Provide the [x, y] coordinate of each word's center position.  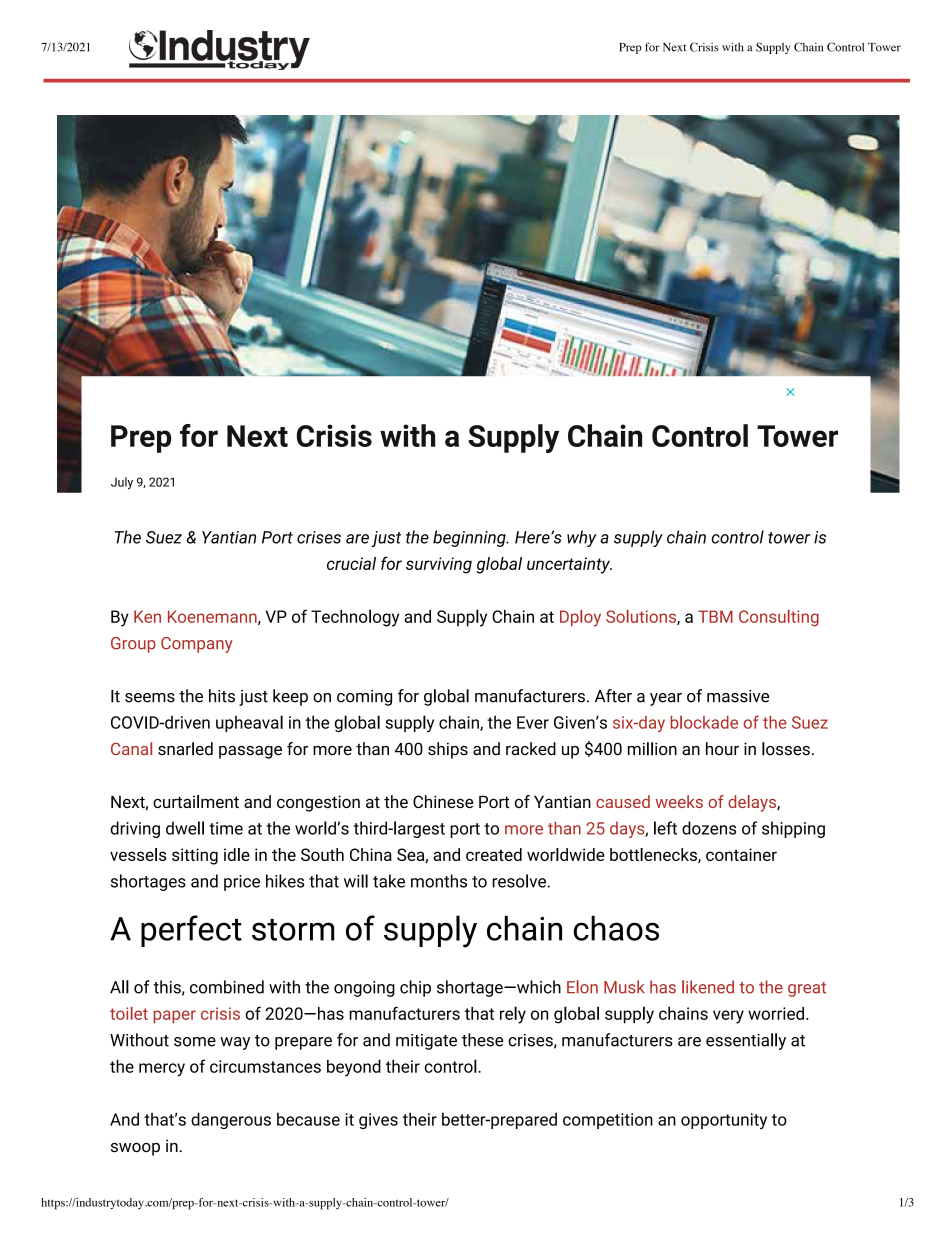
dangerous [231, 1120]
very [728, 1017]
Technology [355, 618]
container [741, 854]
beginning [470, 538]
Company [197, 645]
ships [448, 750]
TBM [715, 616]
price [242, 883]
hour [722, 749]
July [122, 483]
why [582, 538]
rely [513, 1015]
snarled [185, 749]
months [439, 881]
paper [174, 1016]
